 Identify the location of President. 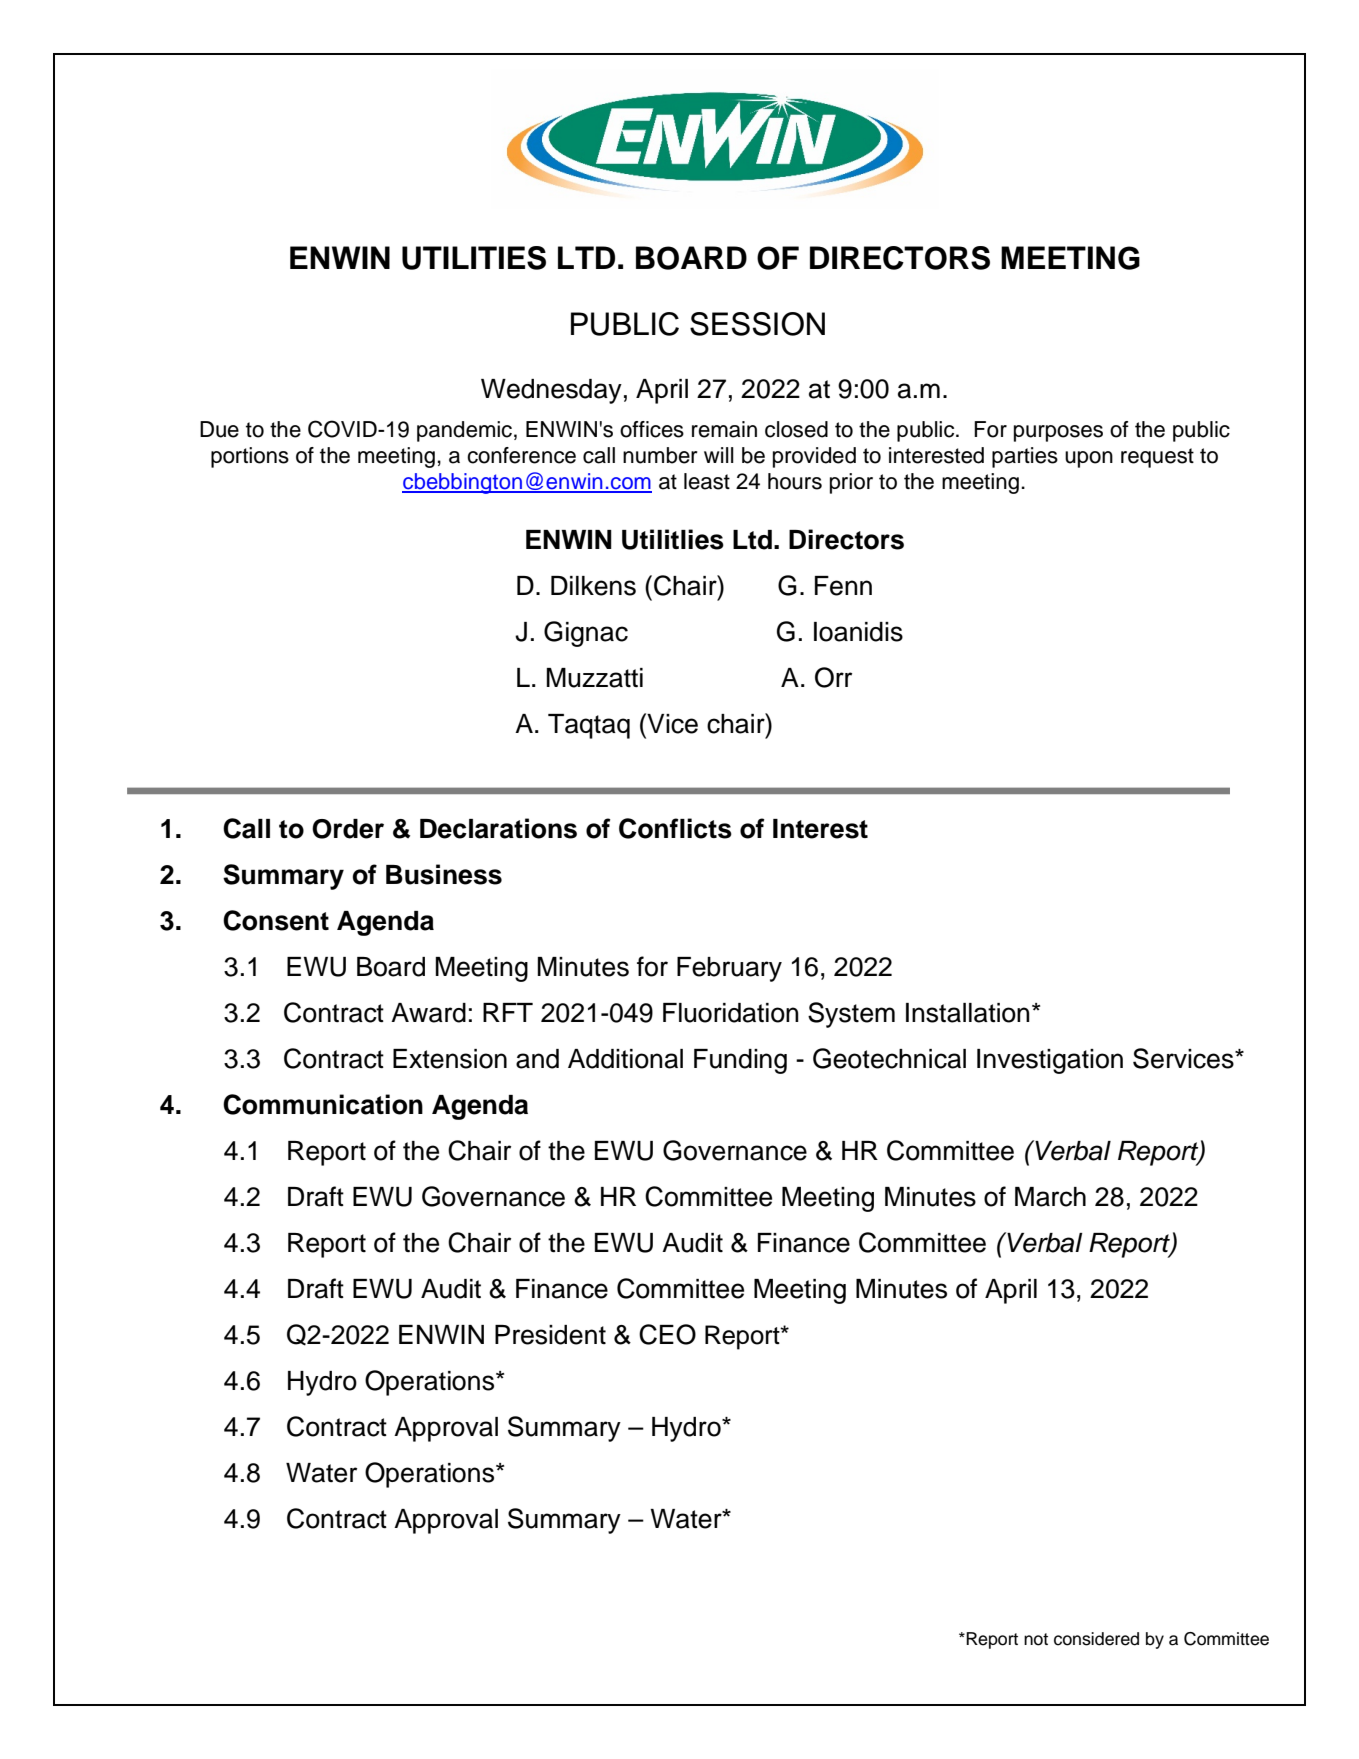
(550, 1335).
